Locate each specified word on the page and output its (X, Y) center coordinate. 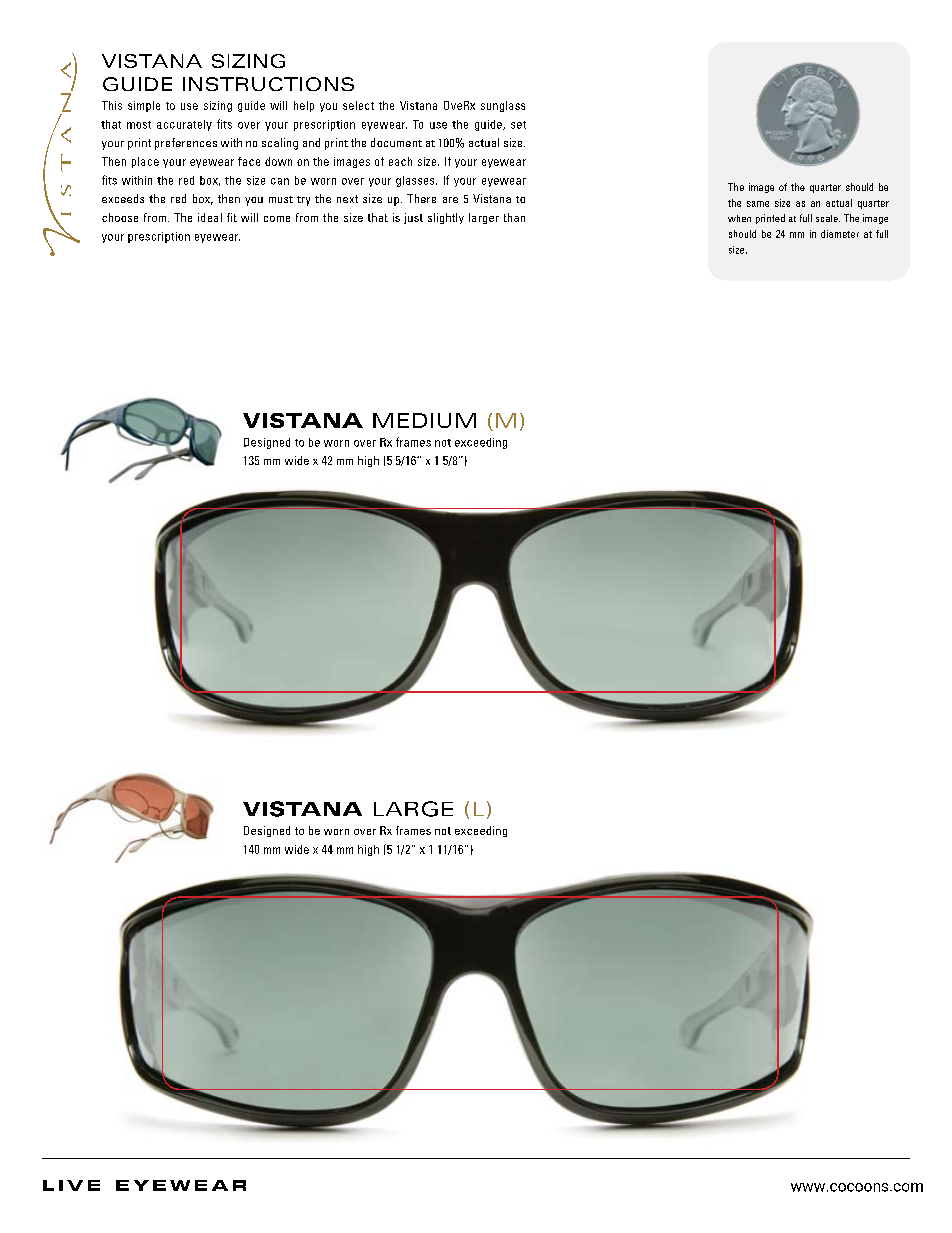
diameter (840, 234)
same (758, 204)
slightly (446, 218)
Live (71, 1185)
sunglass (503, 106)
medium (424, 420)
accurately (184, 125)
